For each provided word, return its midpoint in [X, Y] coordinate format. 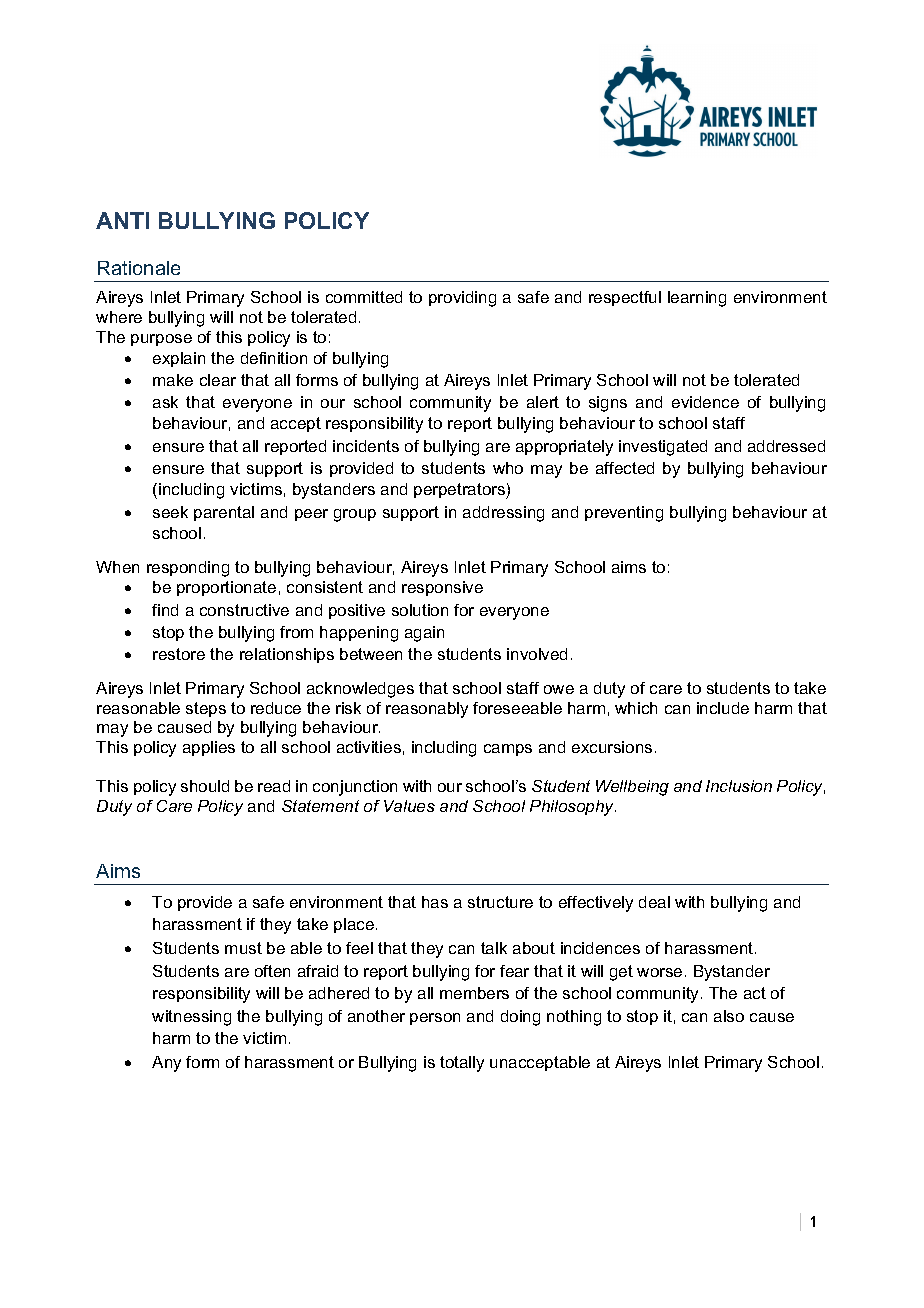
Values [409, 806]
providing [462, 299]
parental [224, 513]
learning [697, 299]
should [205, 786]
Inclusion [739, 786]
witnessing [191, 1018]
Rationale [139, 268]
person [435, 1019]
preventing [624, 514]
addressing [503, 514]
